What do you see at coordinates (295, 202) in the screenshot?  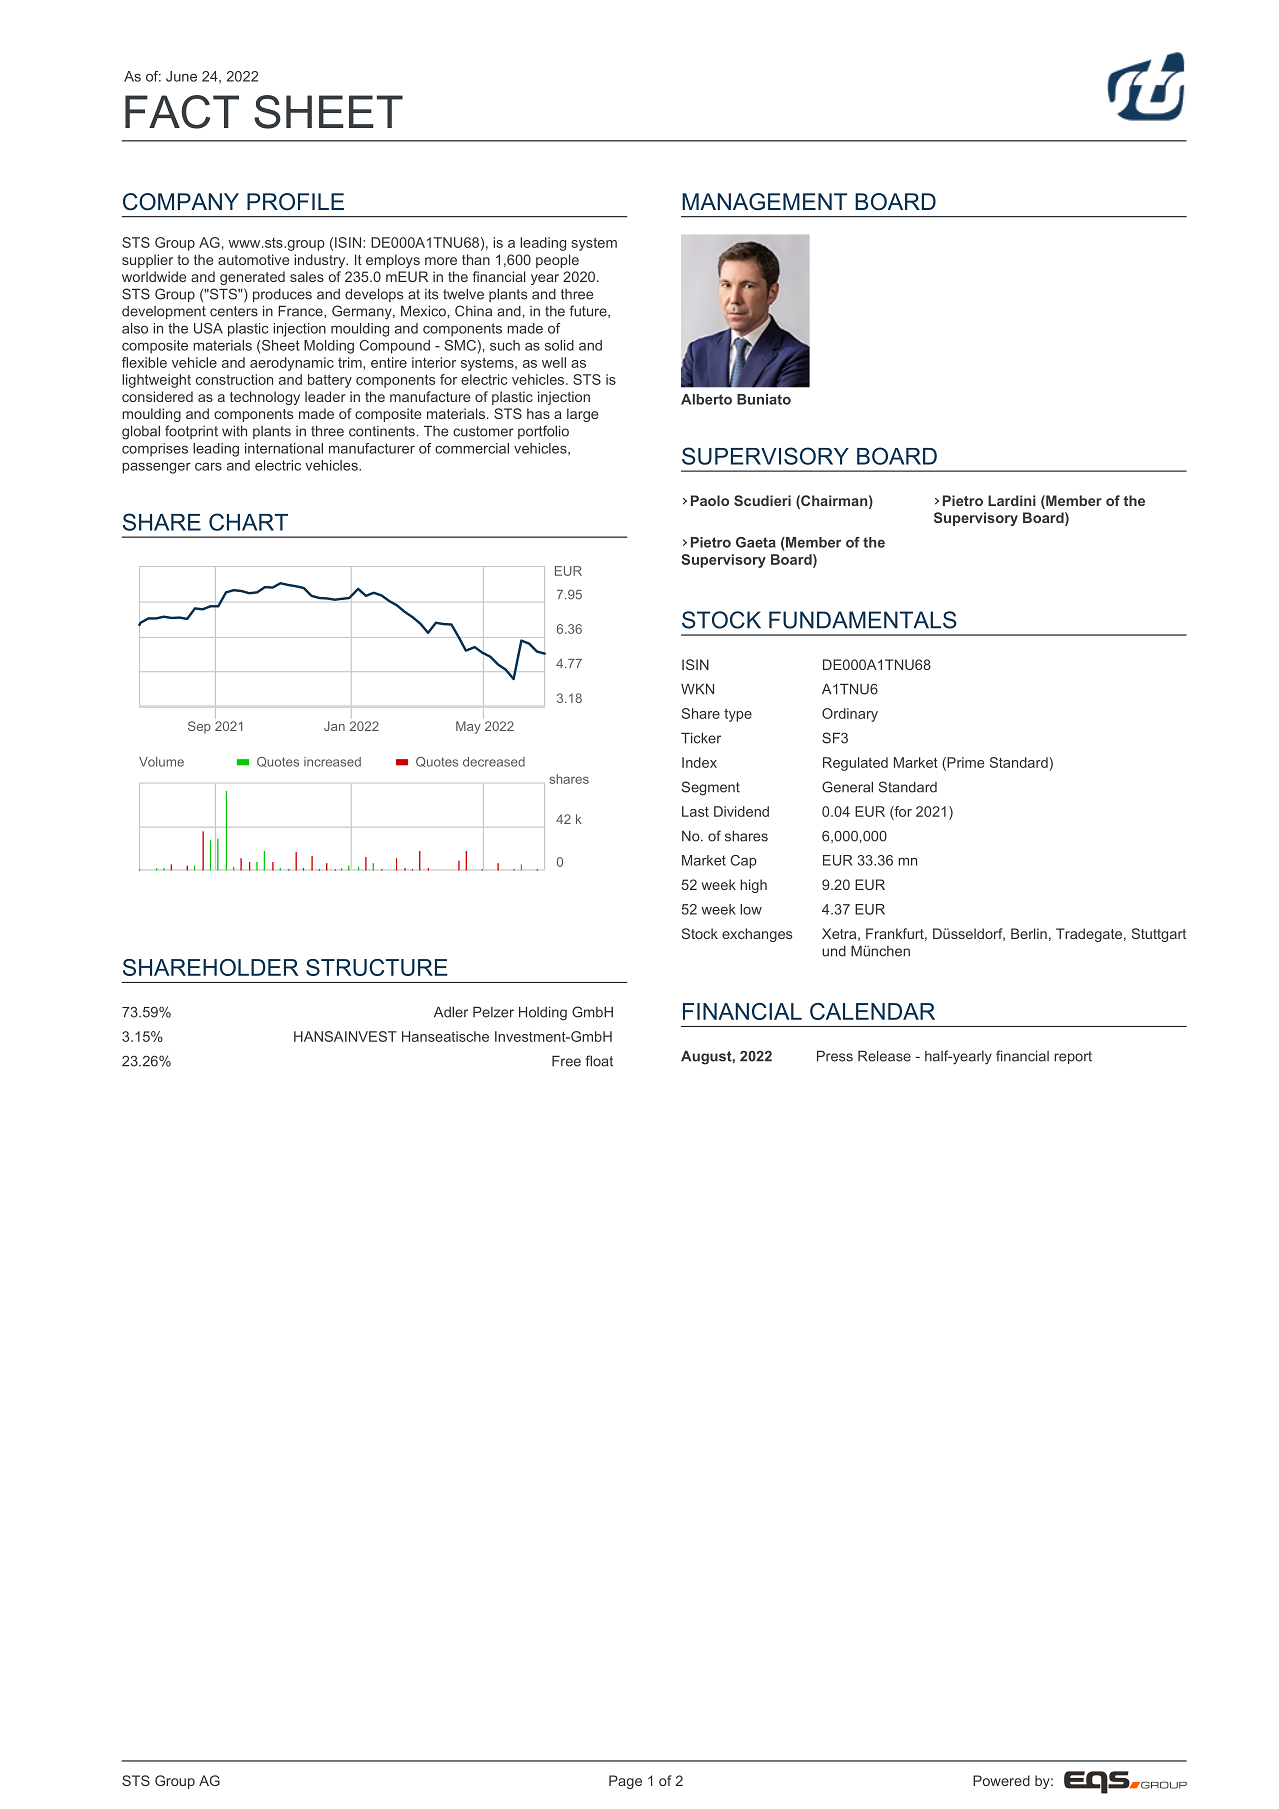 I see `PROFILE` at bounding box center [295, 202].
